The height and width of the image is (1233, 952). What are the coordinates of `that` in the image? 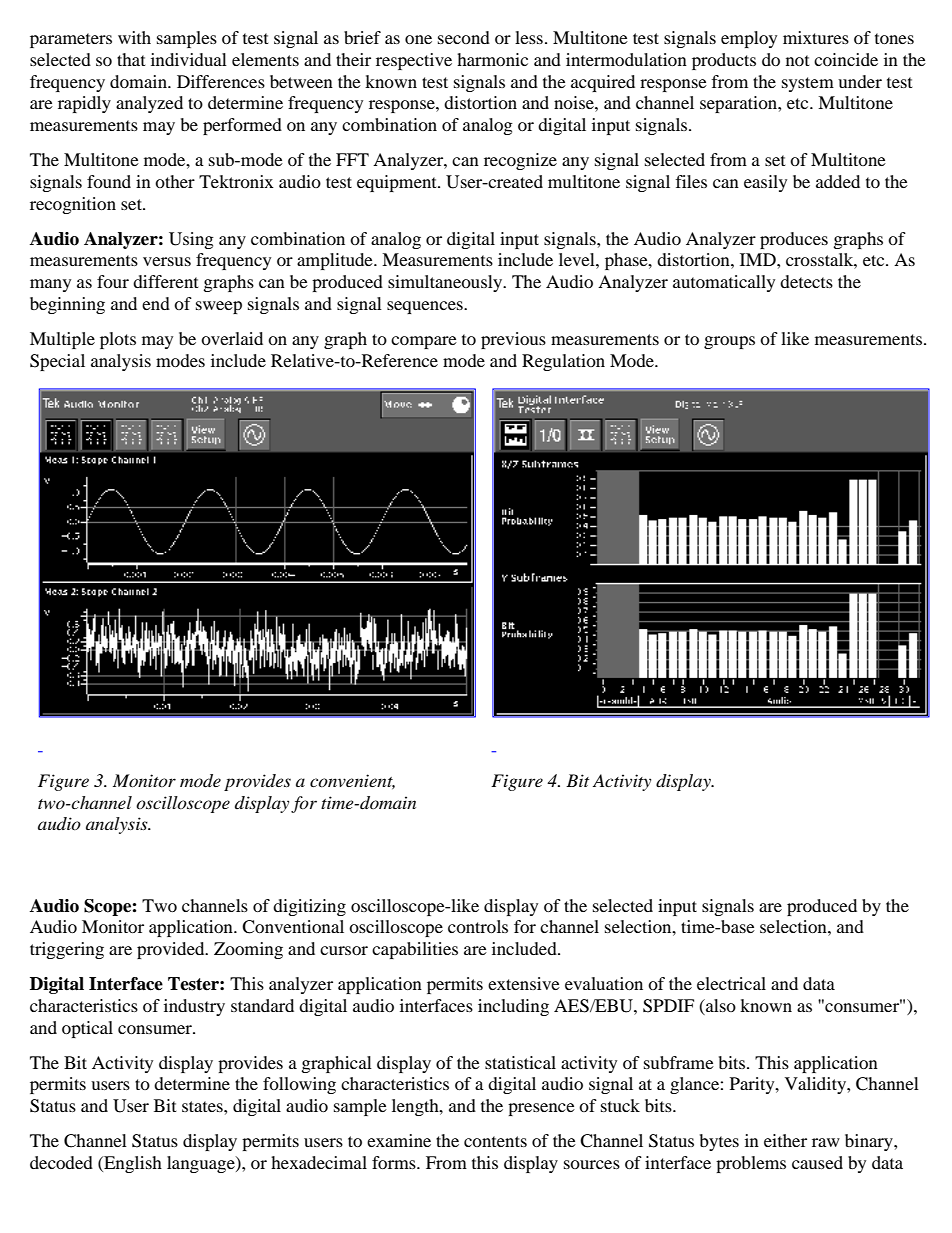 It's located at (131, 59).
